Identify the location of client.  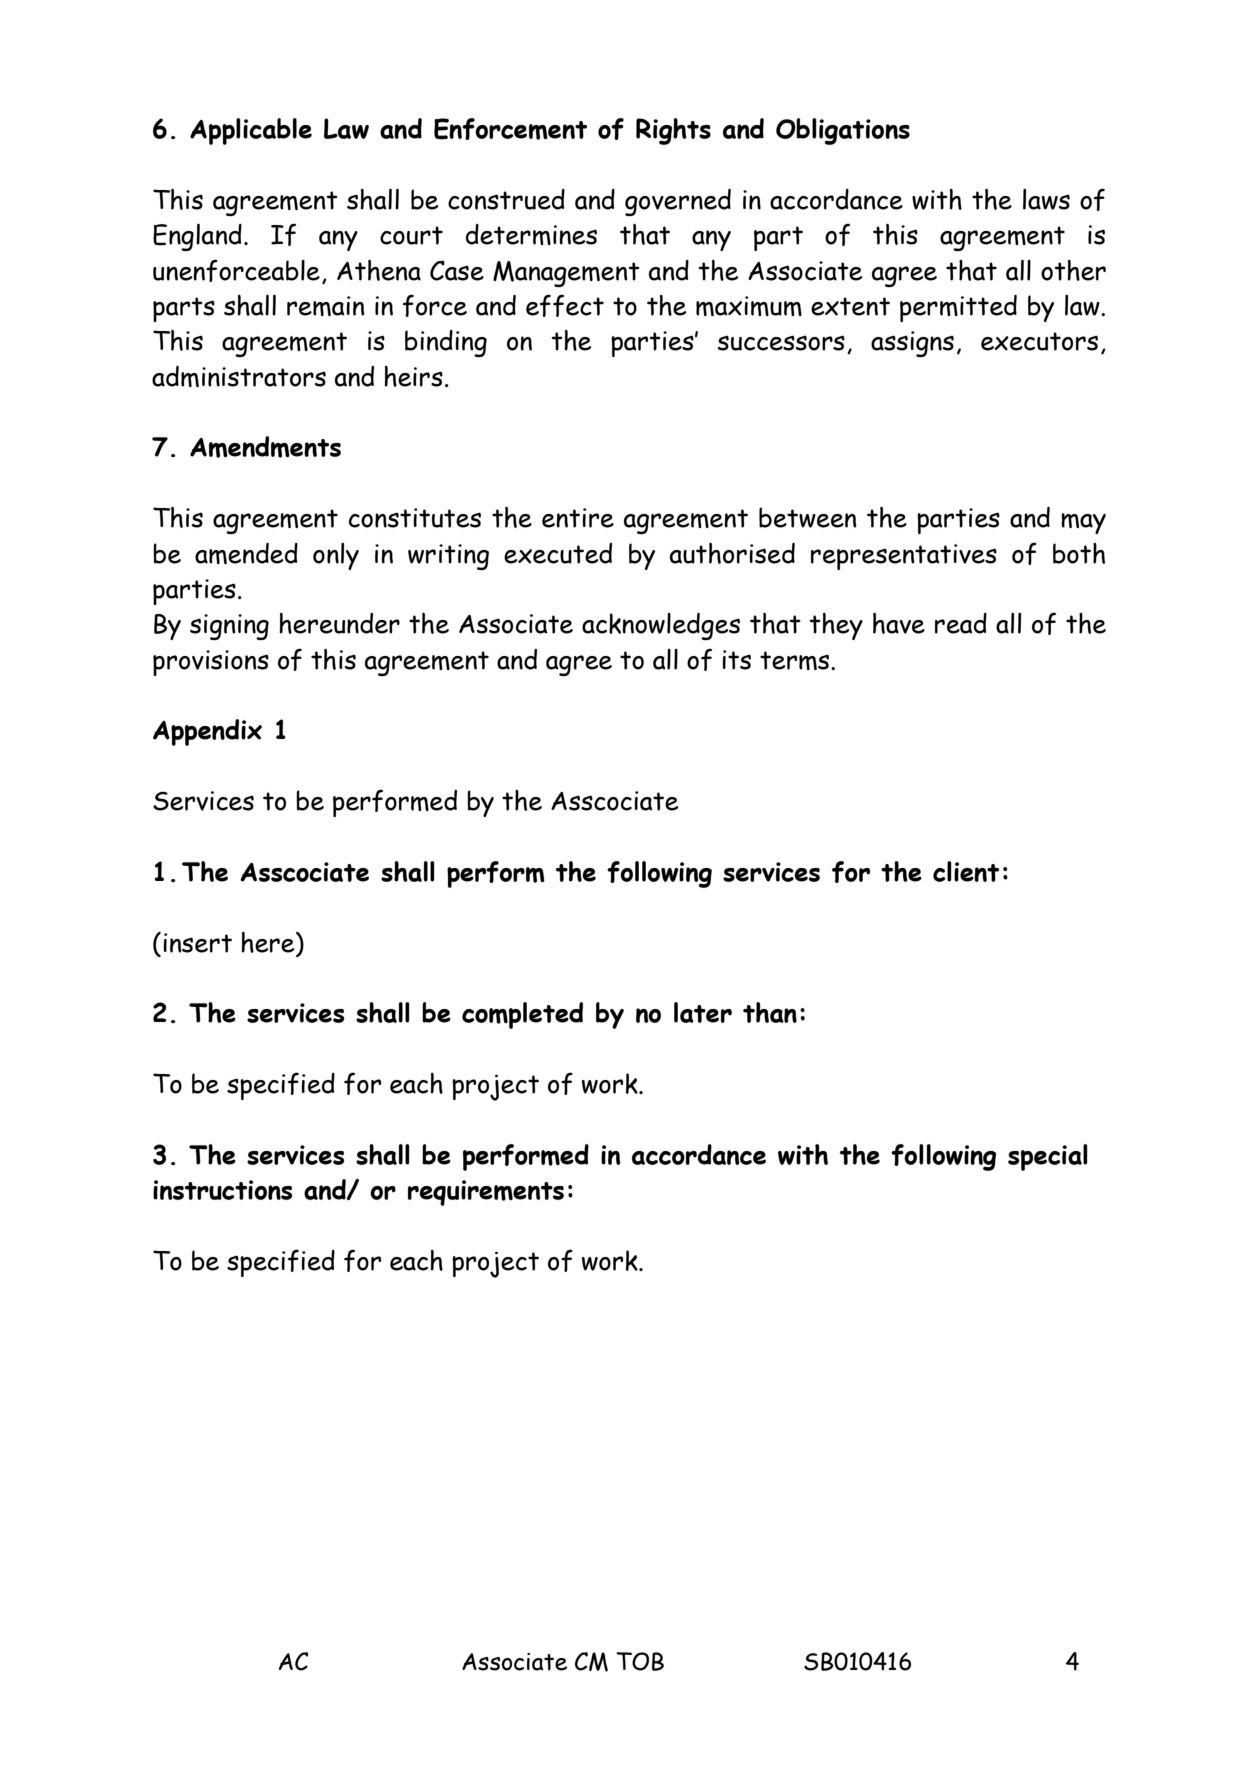
(966, 871).
